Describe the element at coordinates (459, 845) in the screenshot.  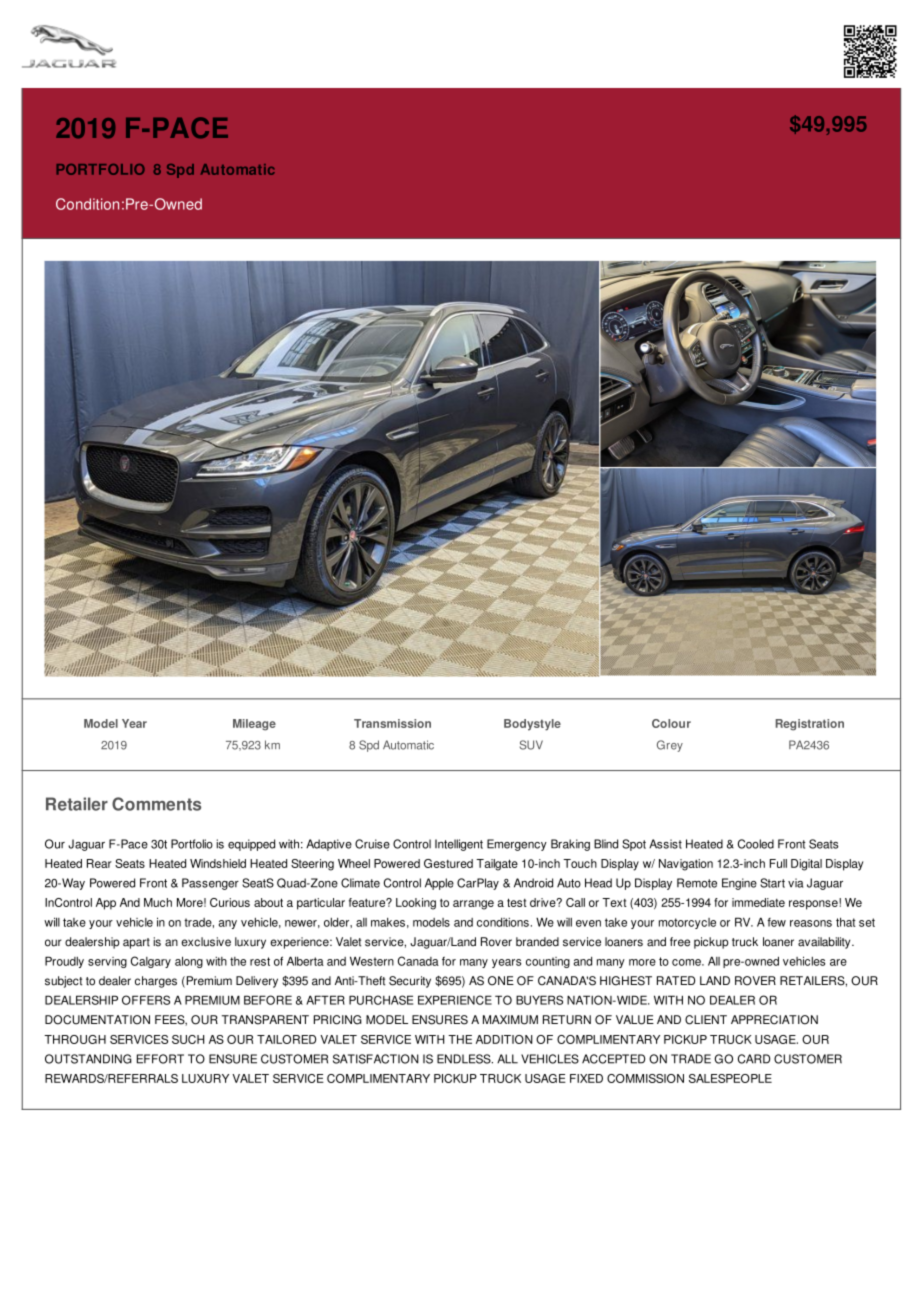
I see `Intelligent` at that location.
